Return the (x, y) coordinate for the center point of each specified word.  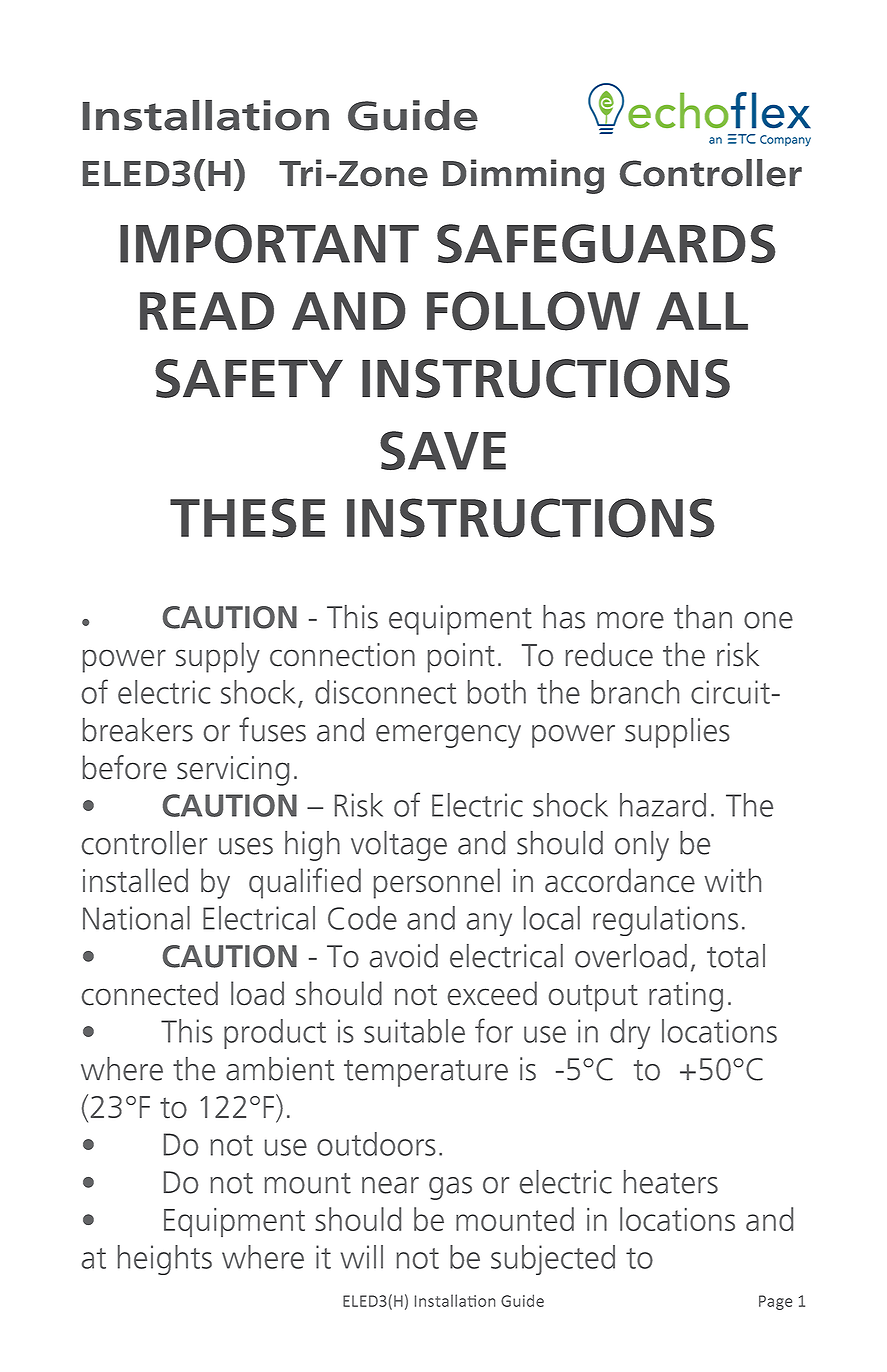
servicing (233, 771)
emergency (448, 736)
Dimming (523, 176)
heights (165, 1260)
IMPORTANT (269, 244)
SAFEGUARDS (606, 244)
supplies (677, 733)
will (362, 1257)
